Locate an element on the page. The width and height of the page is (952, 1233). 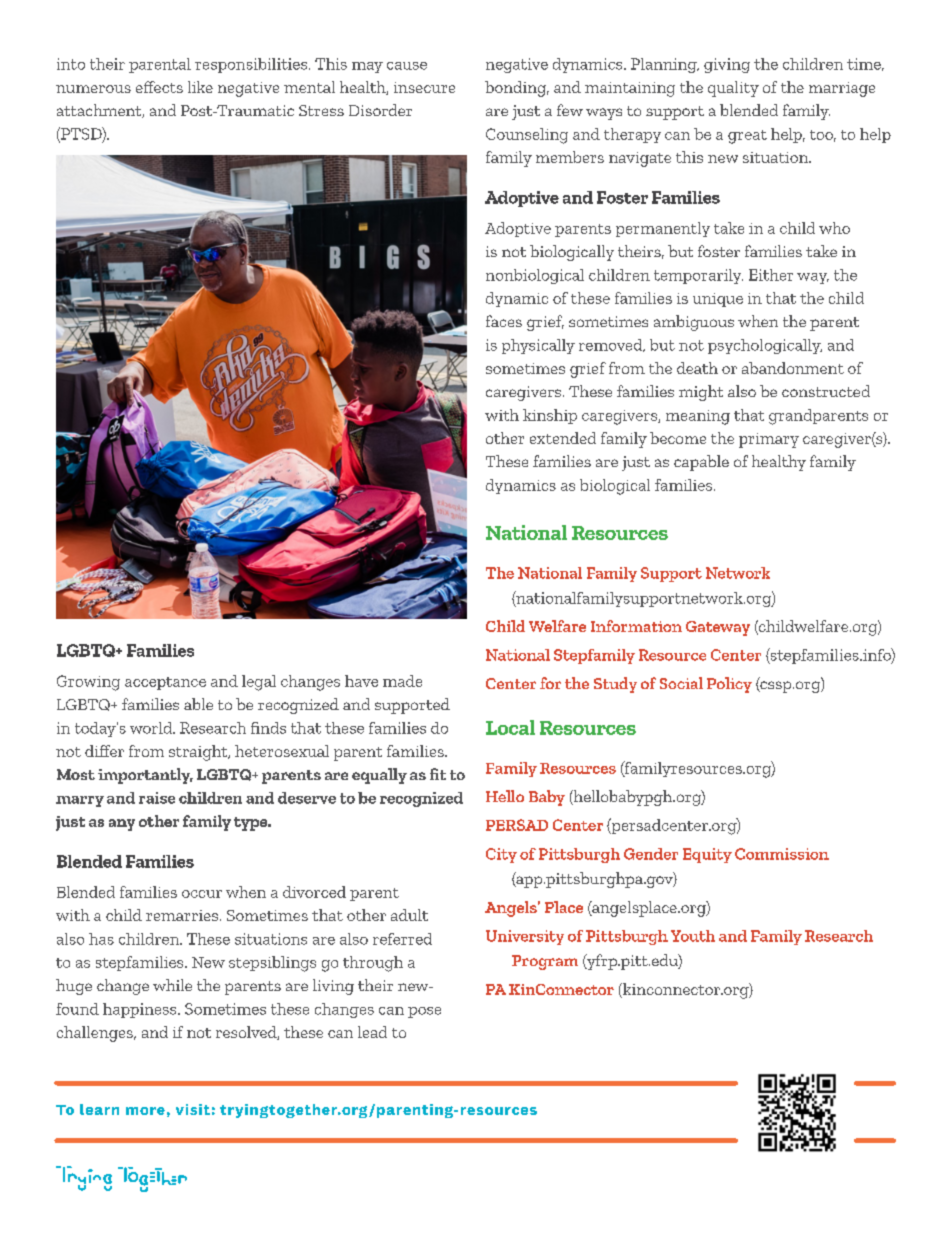
Gateway is located at coordinates (718, 628).
